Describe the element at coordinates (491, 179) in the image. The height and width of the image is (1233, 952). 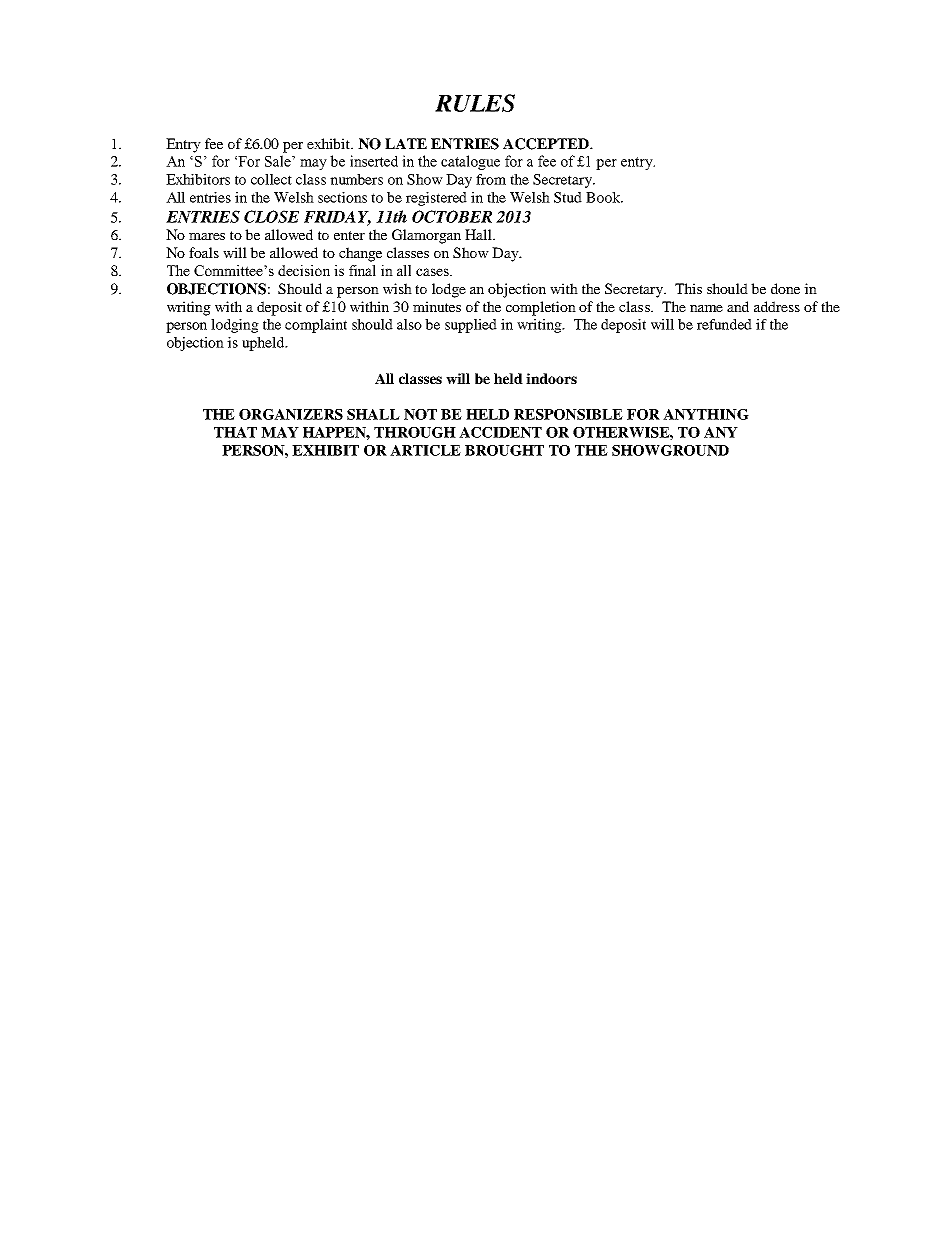
I see `from` at that location.
